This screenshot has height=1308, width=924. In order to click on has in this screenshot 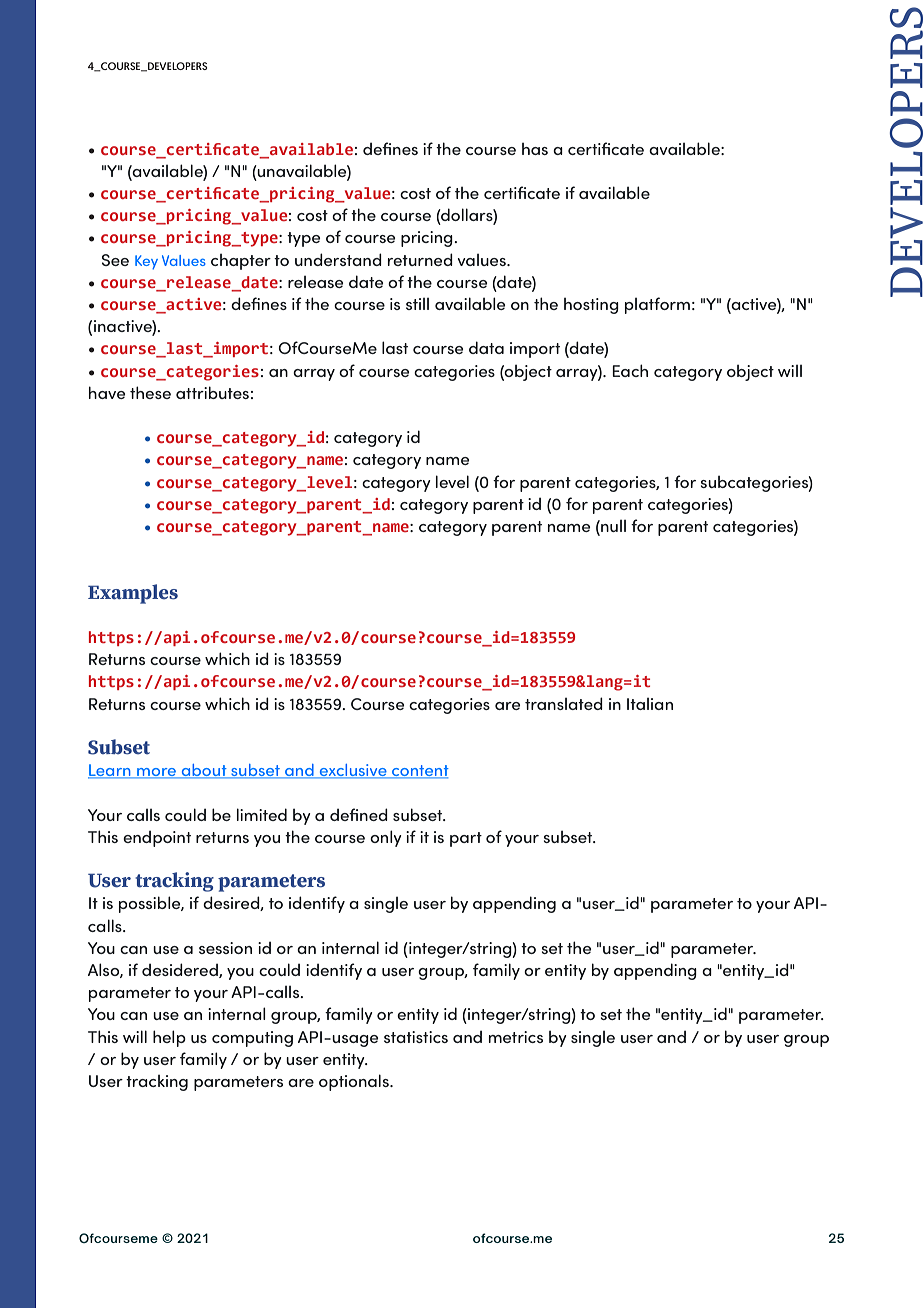, I will do `click(535, 149)`.
